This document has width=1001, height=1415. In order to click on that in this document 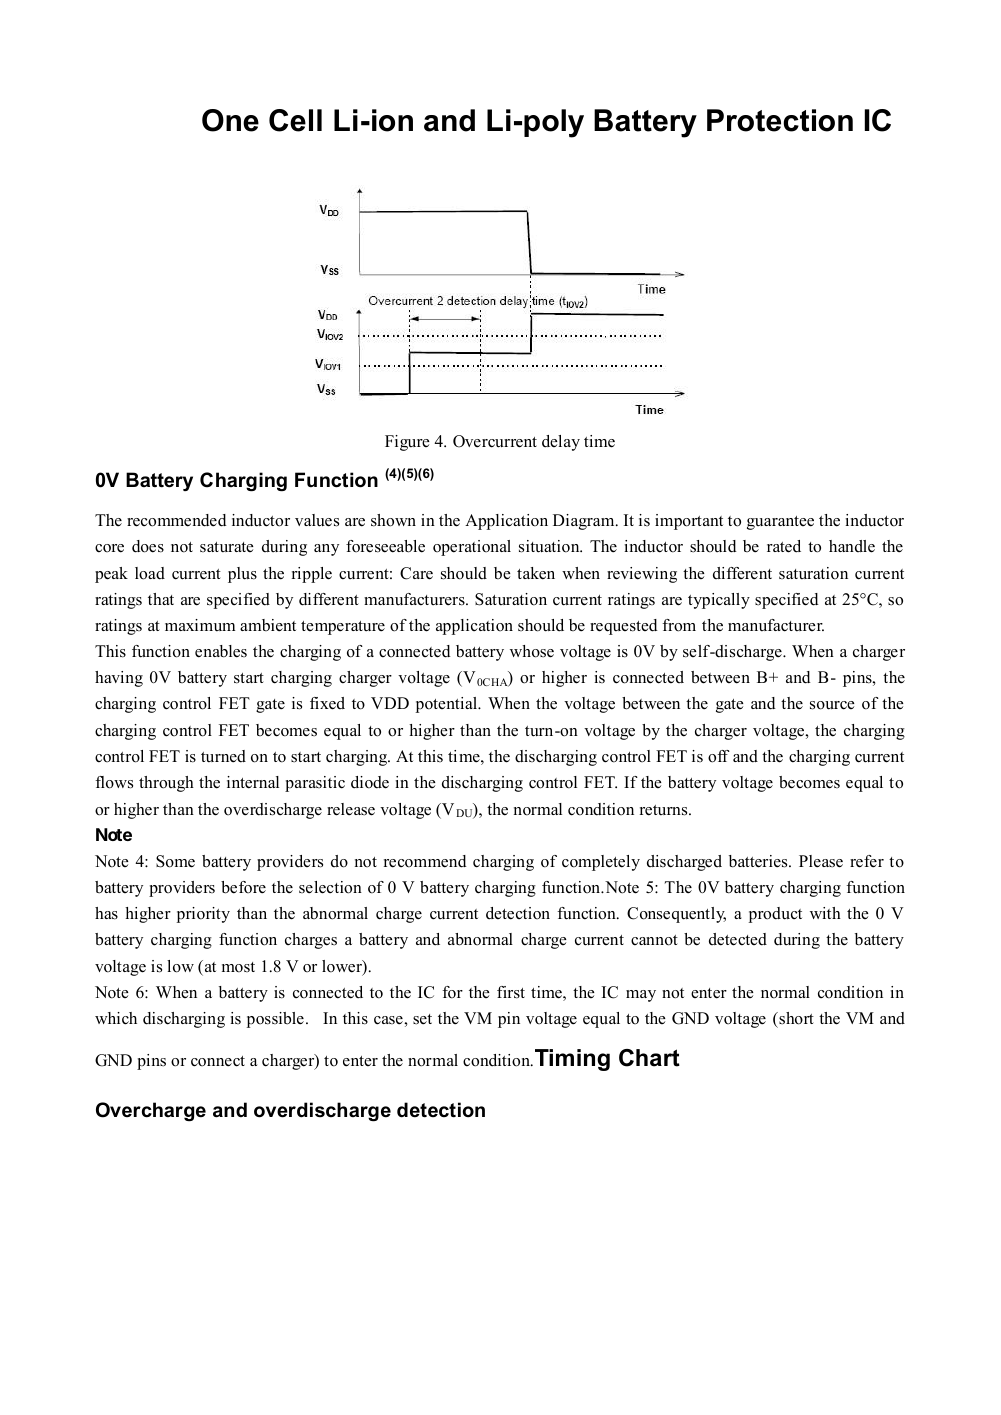, I will do `click(161, 599)`.
